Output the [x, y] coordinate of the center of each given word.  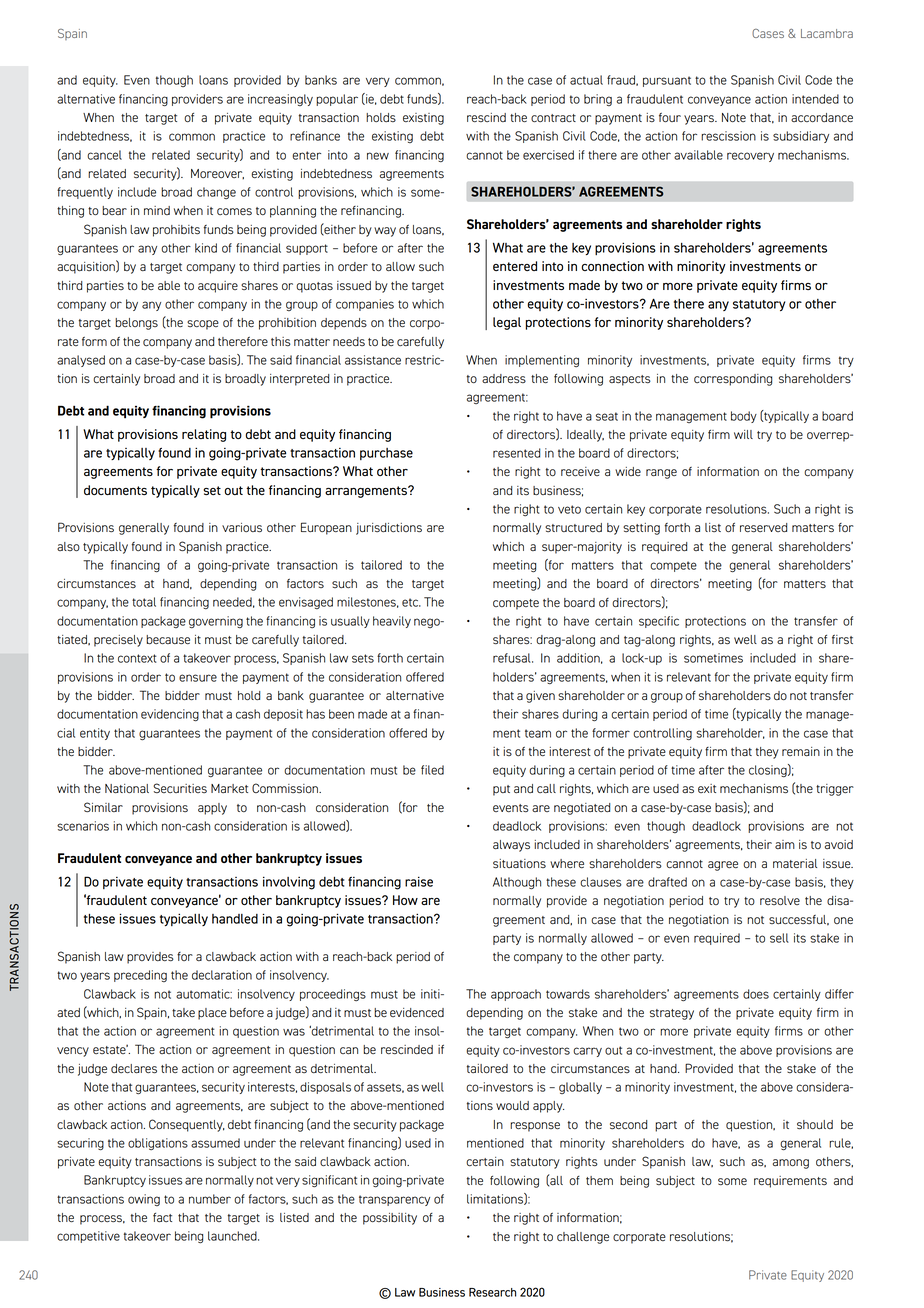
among [791, 1164]
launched [233, 1236]
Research [492, 1292]
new [378, 156]
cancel [104, 155]
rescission [728, 136]
